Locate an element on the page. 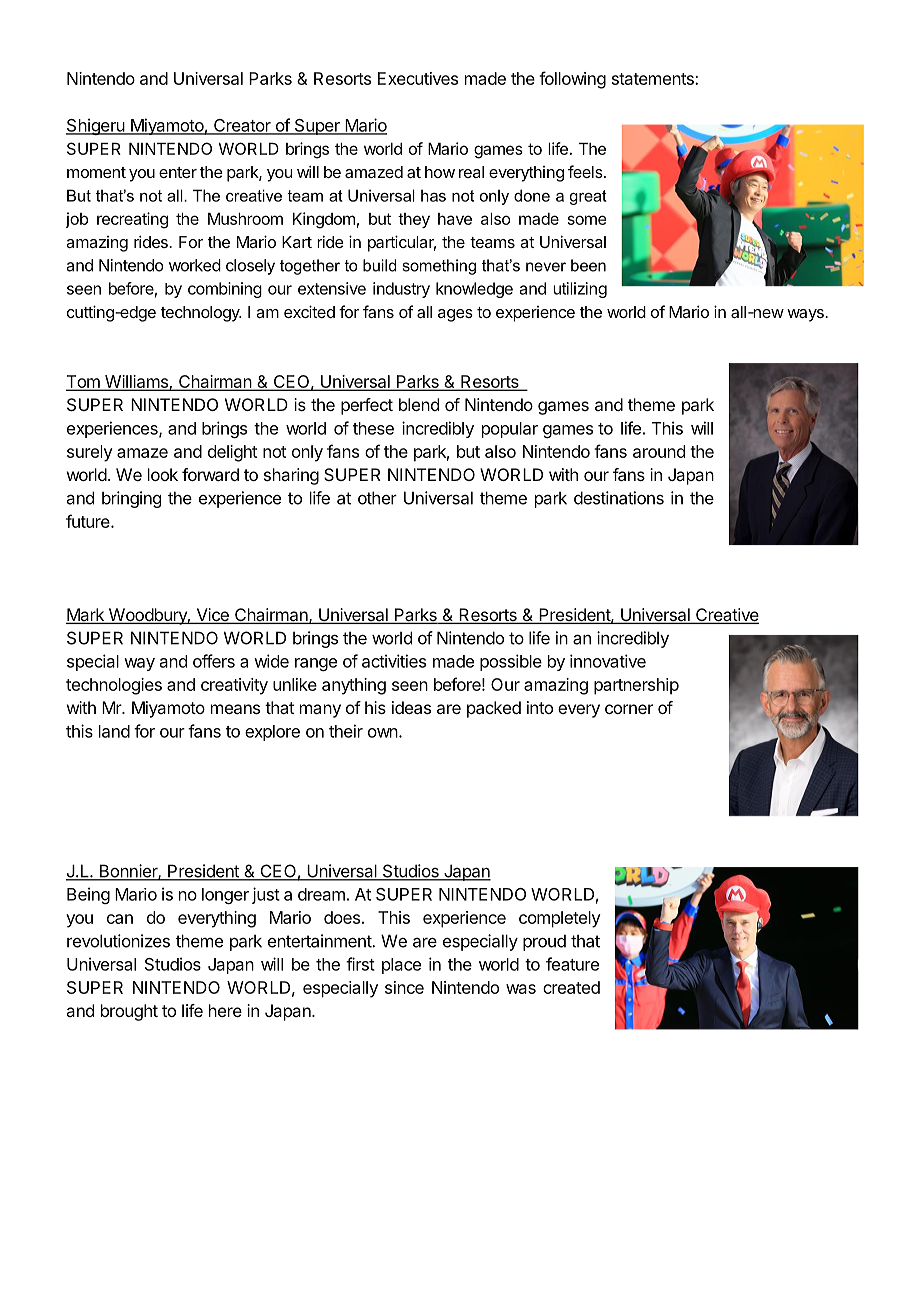 The image size is (924, 1308). Executives is located at coordinates (418, 78).
